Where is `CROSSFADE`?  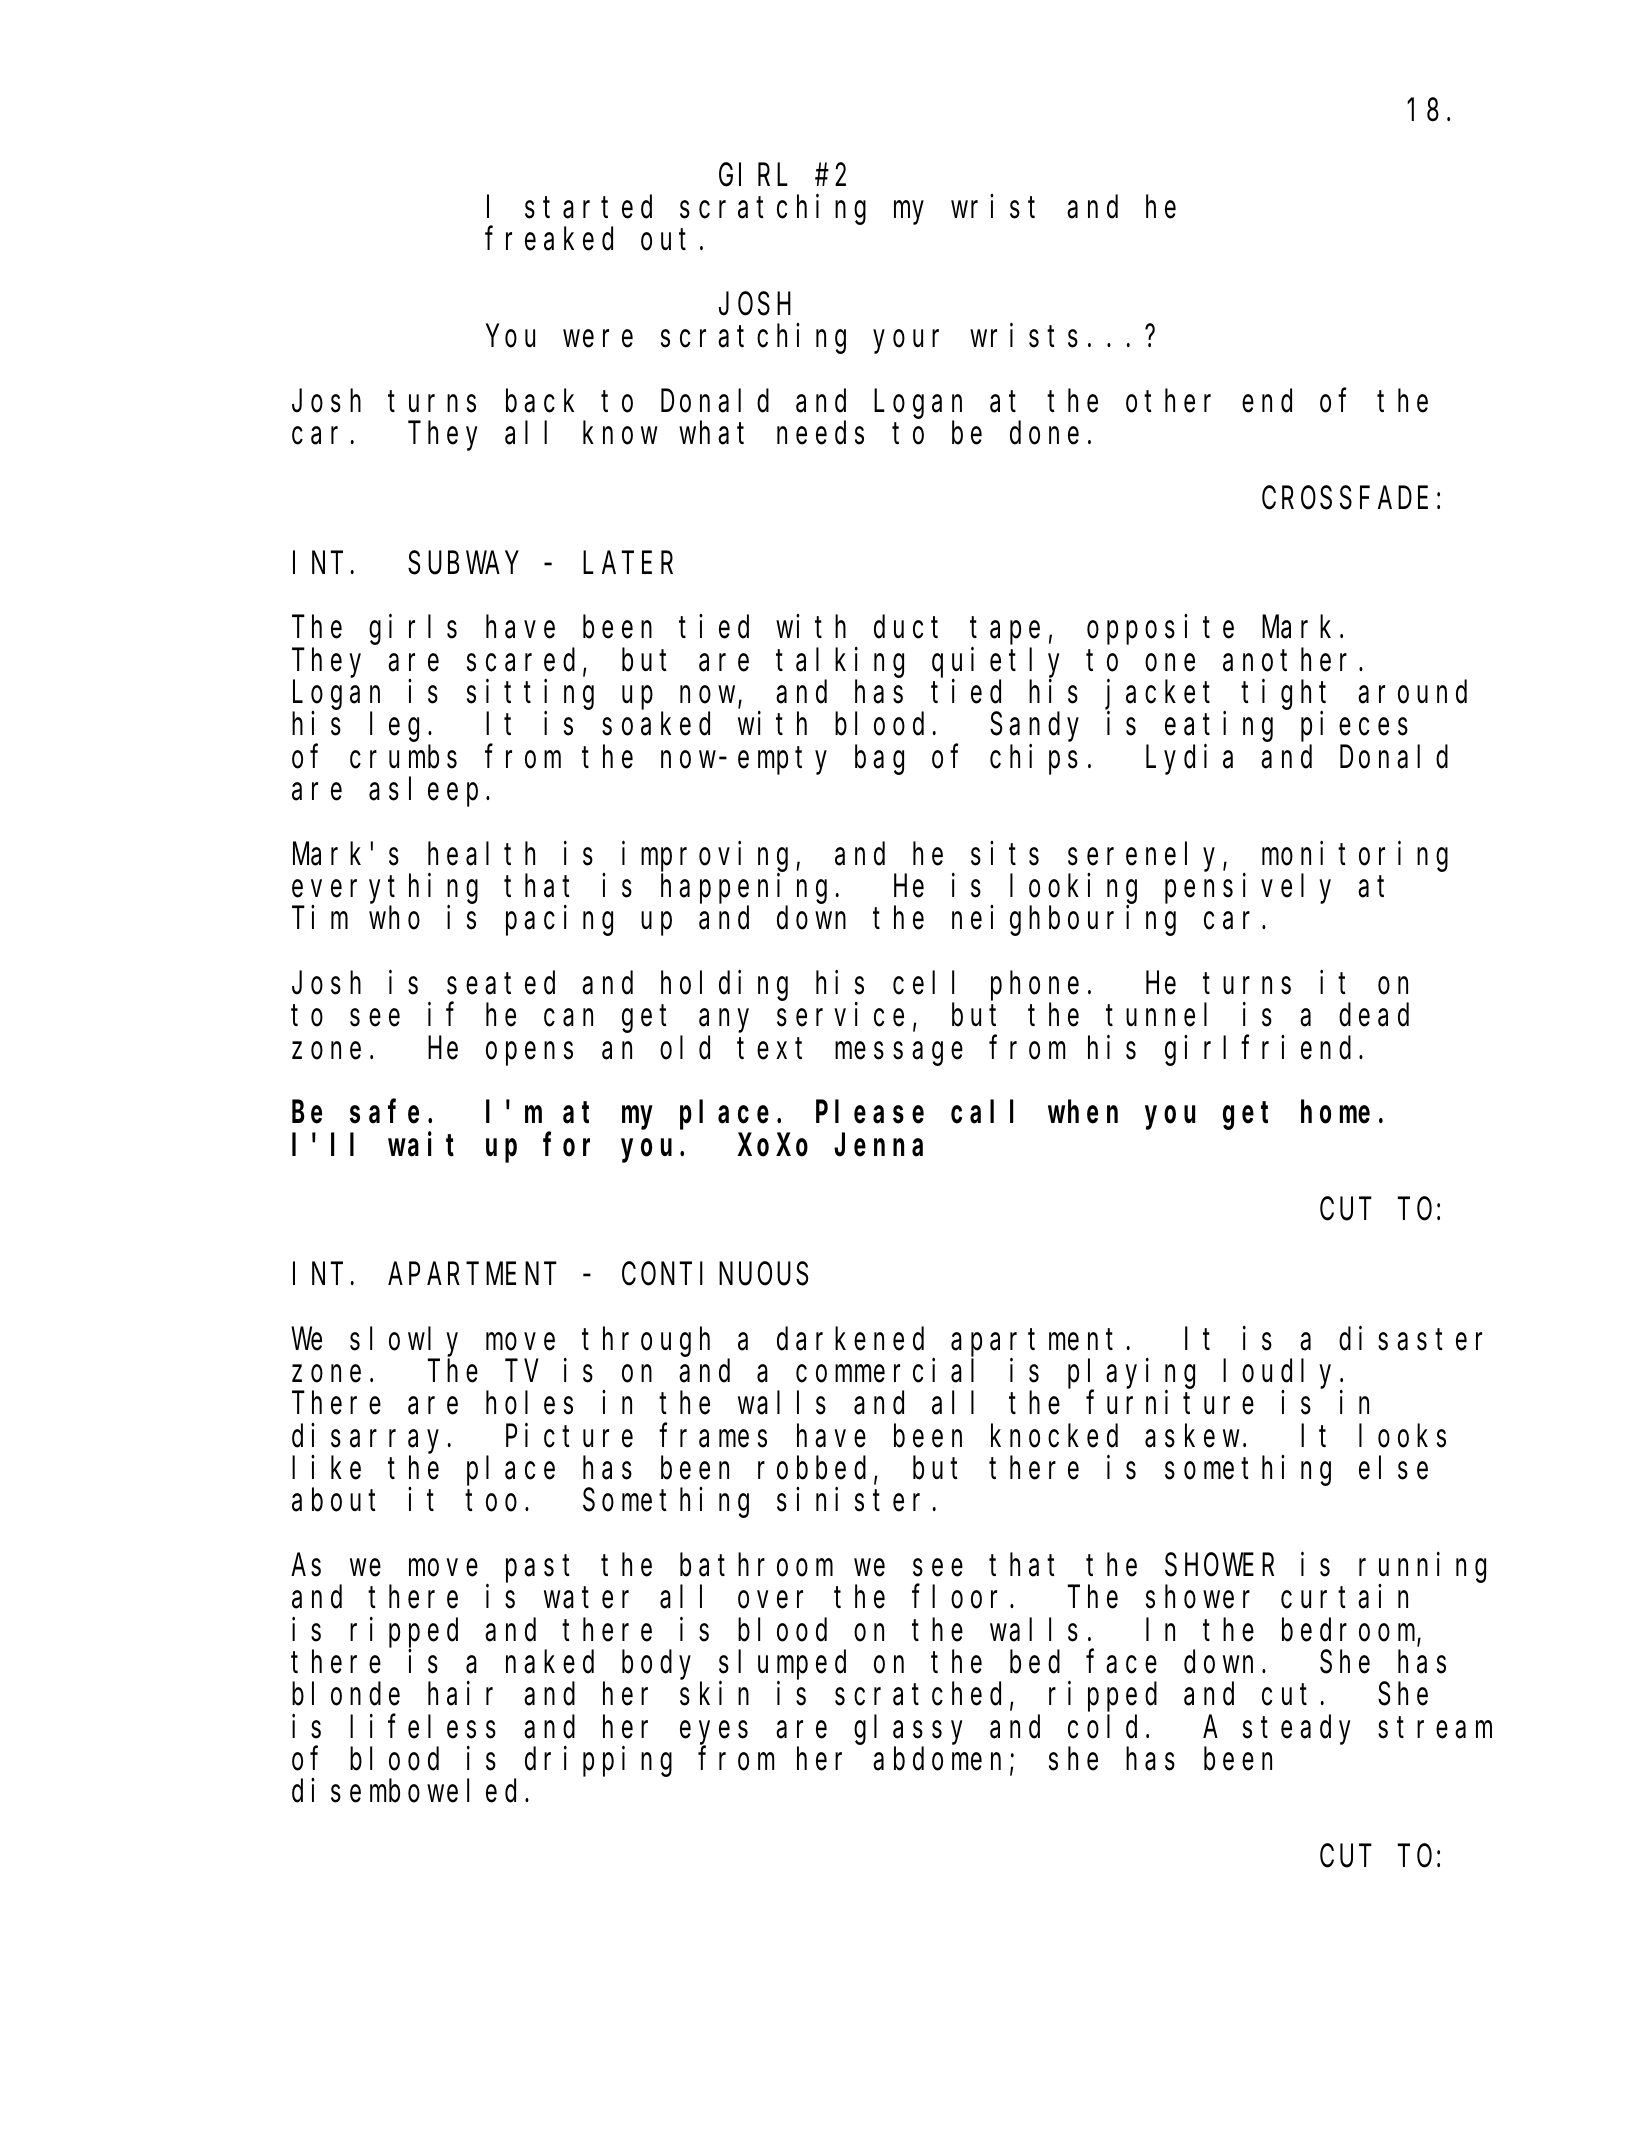 CROSSFADE is located at coordinates (1345, 499).
